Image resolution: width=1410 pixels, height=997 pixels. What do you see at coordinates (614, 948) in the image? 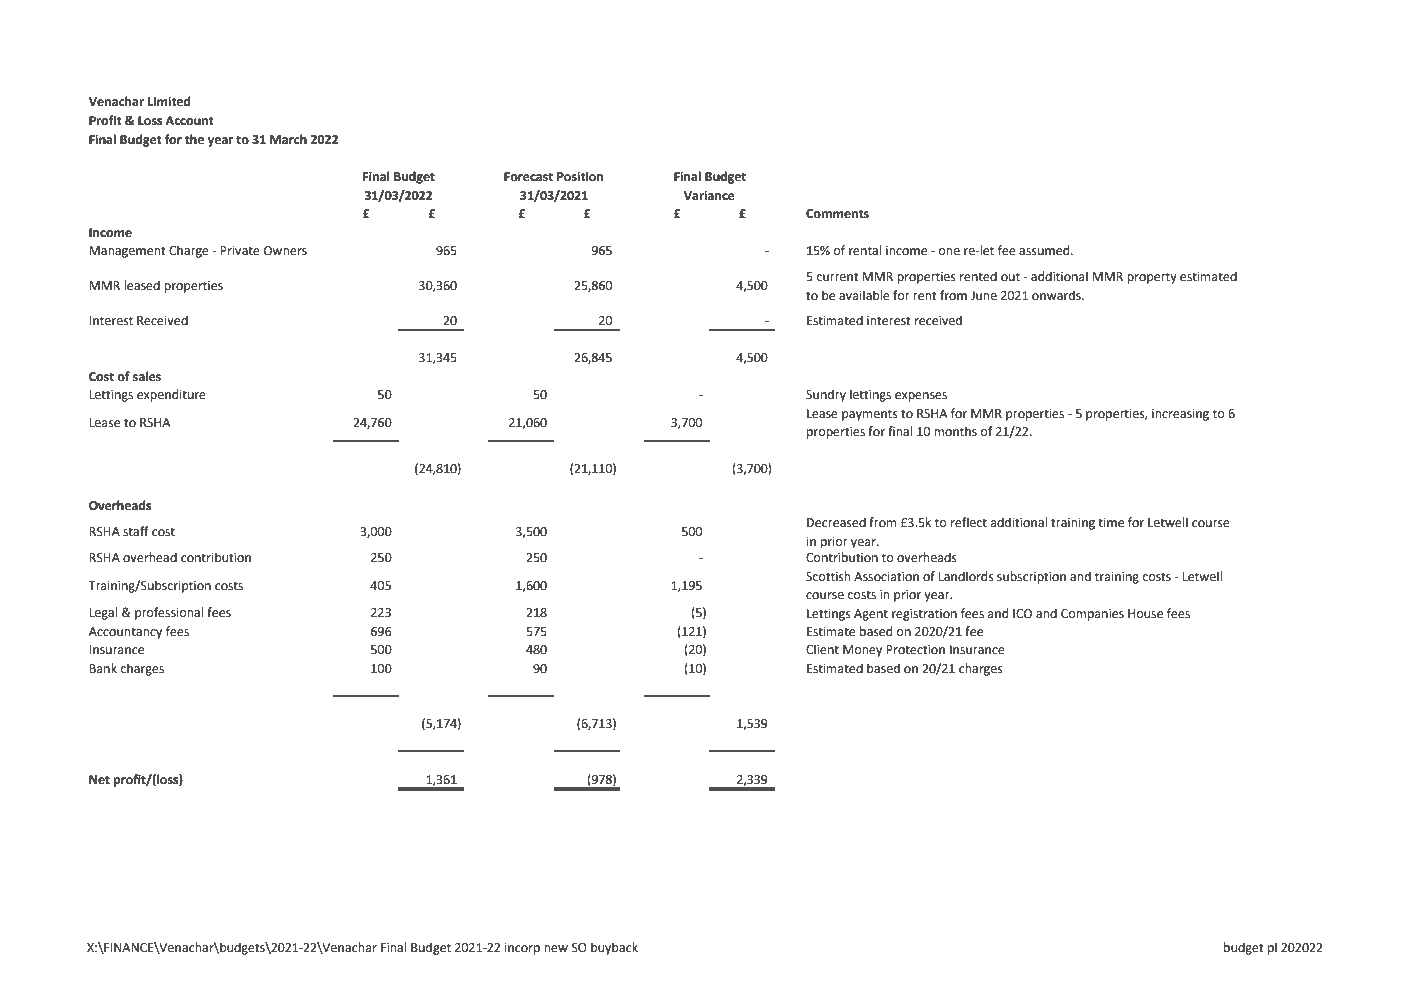
I see `buyback` at bounding box center [614, 948].
